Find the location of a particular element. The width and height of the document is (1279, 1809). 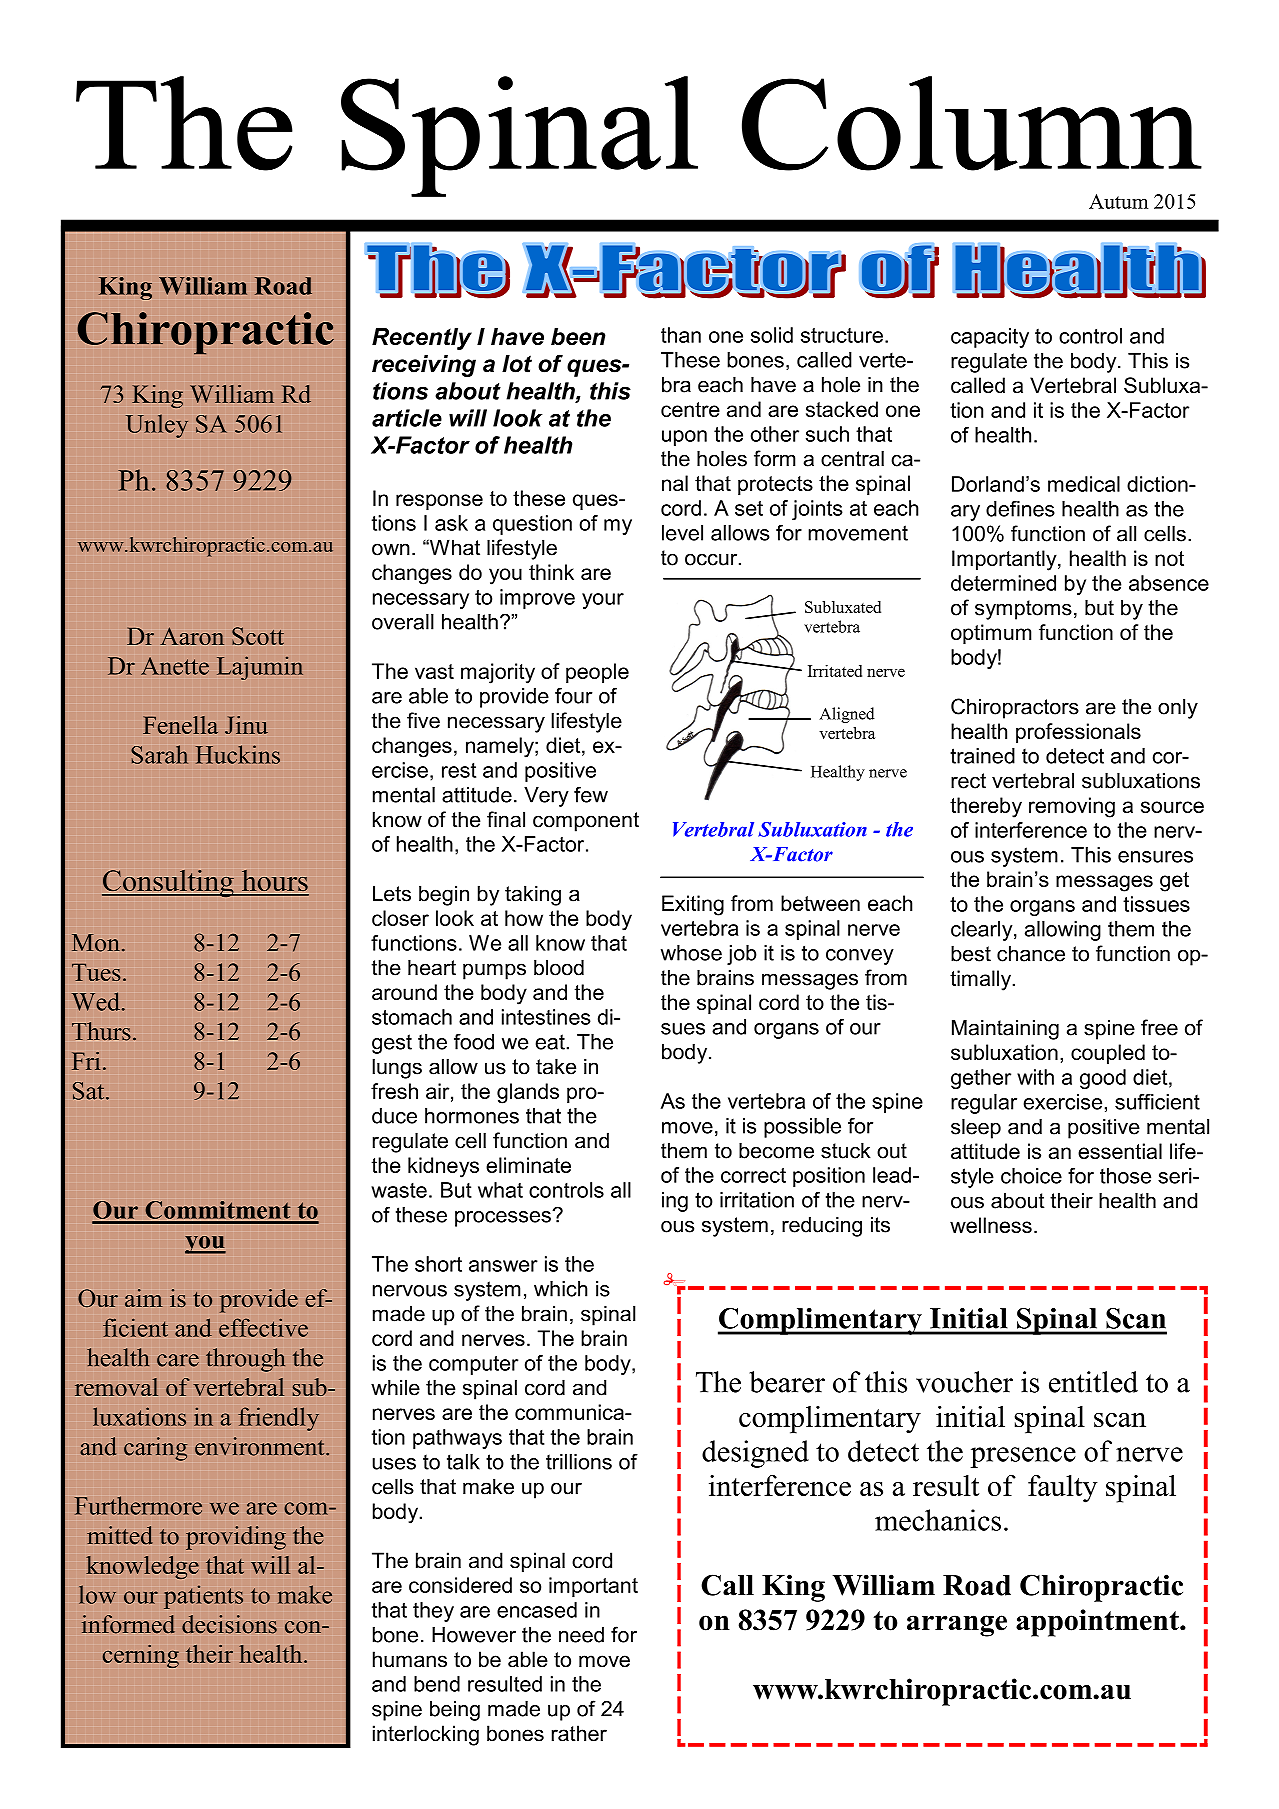

rather is located at coordinates (579, 1733).
